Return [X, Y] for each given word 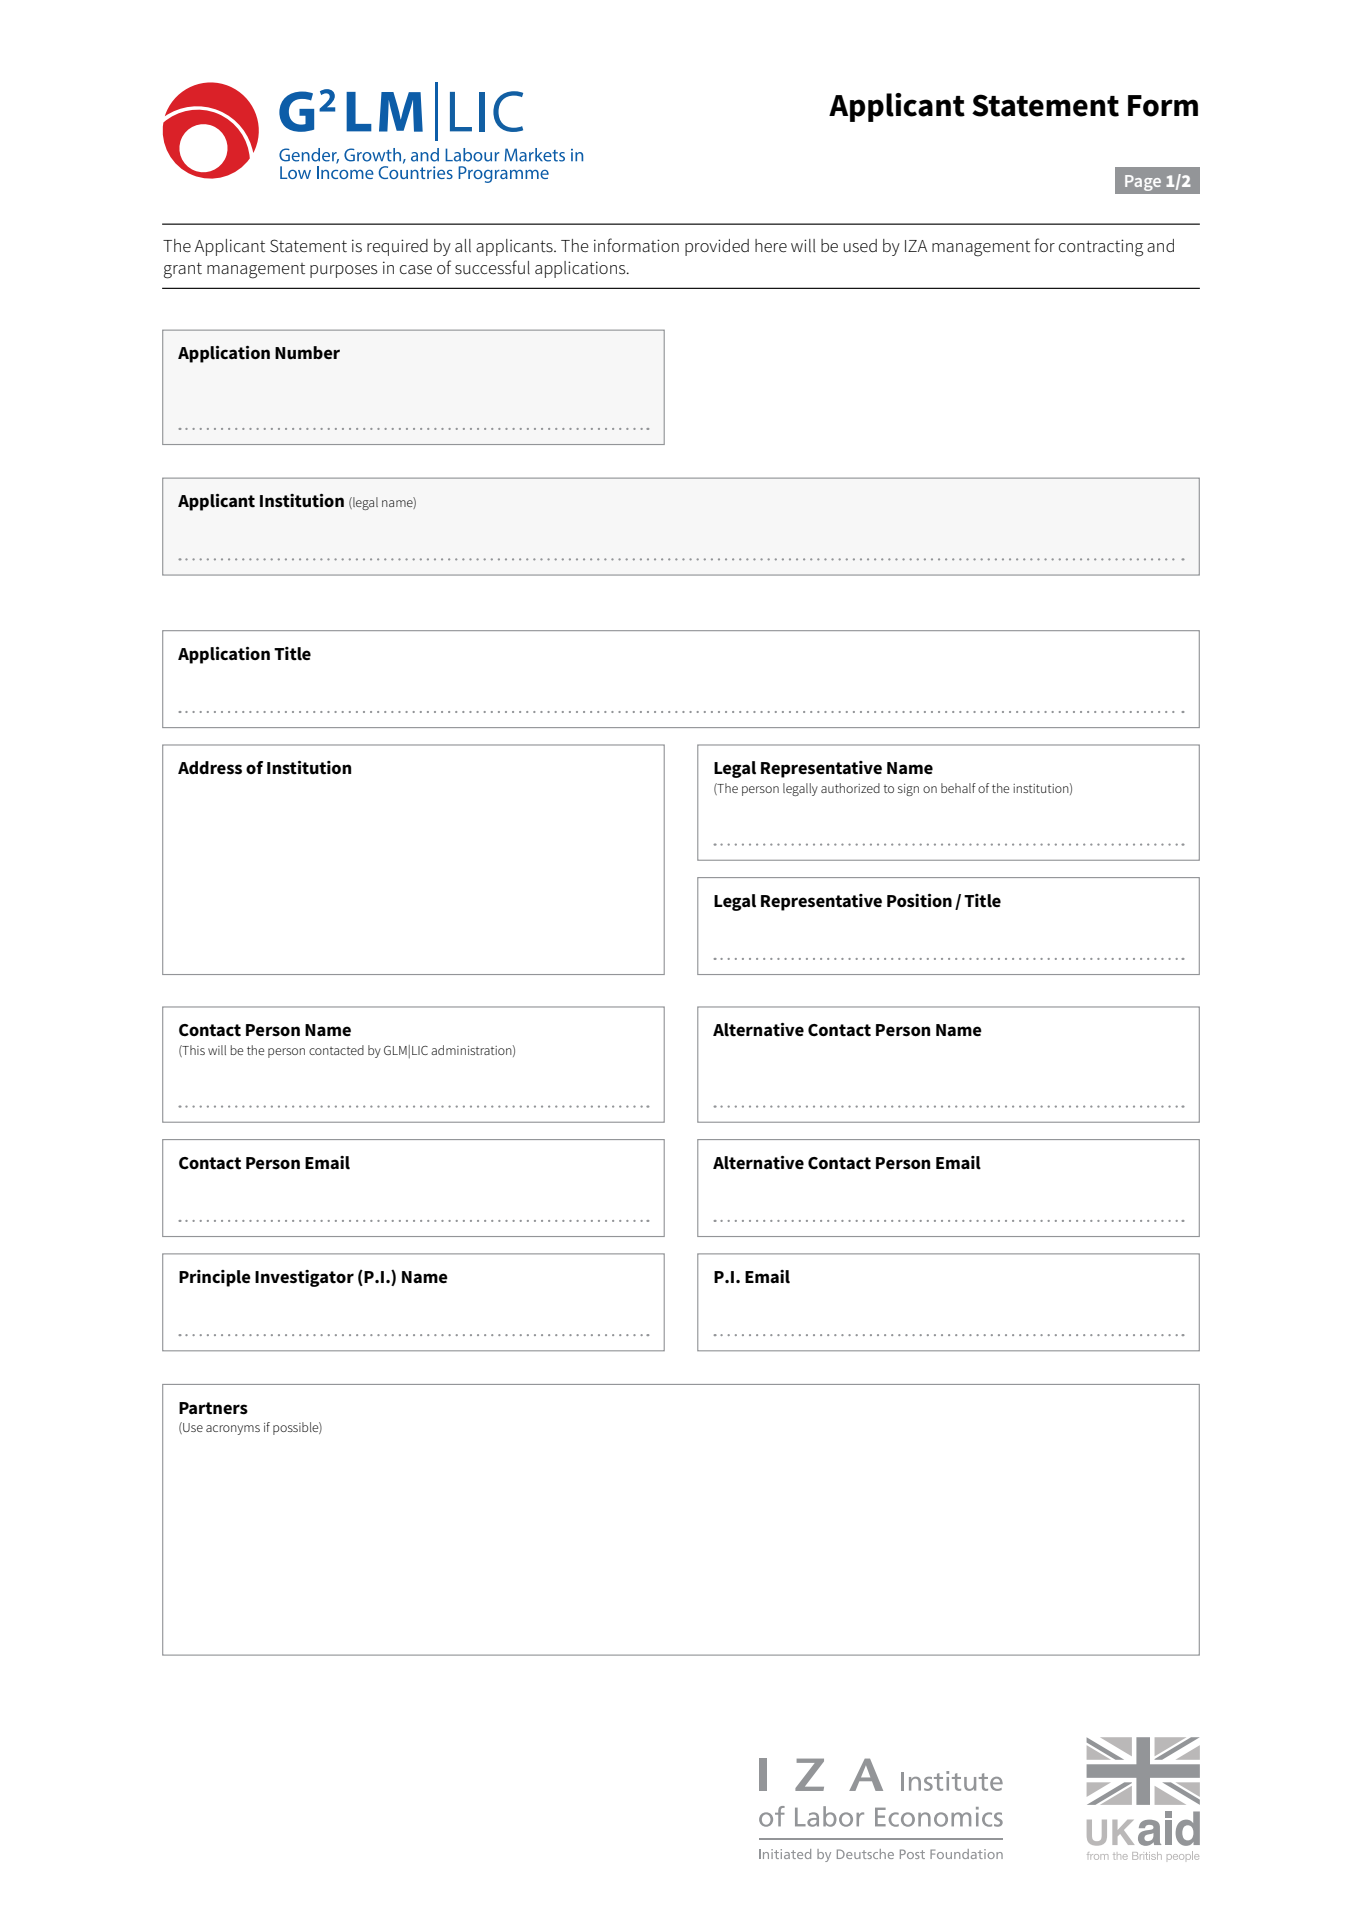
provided [717, 247]
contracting [1101, 248]
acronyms [233, 1430]
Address [210, 768]
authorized [850, 788]
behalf [958, 788]
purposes [344, 271]
